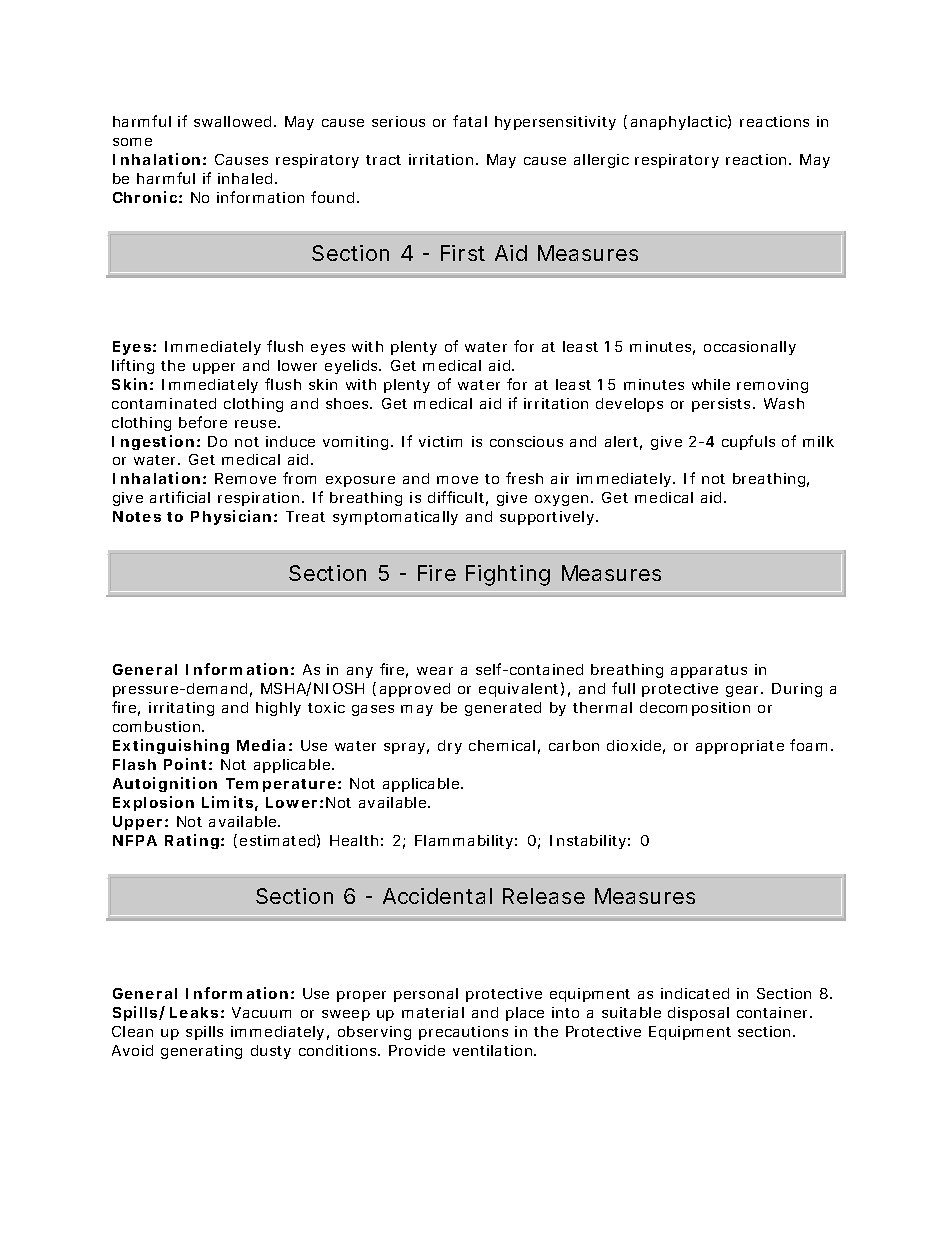  Describe the element at coordinates (463, 1033) in the screenshot. I see `precautions` at that location.
